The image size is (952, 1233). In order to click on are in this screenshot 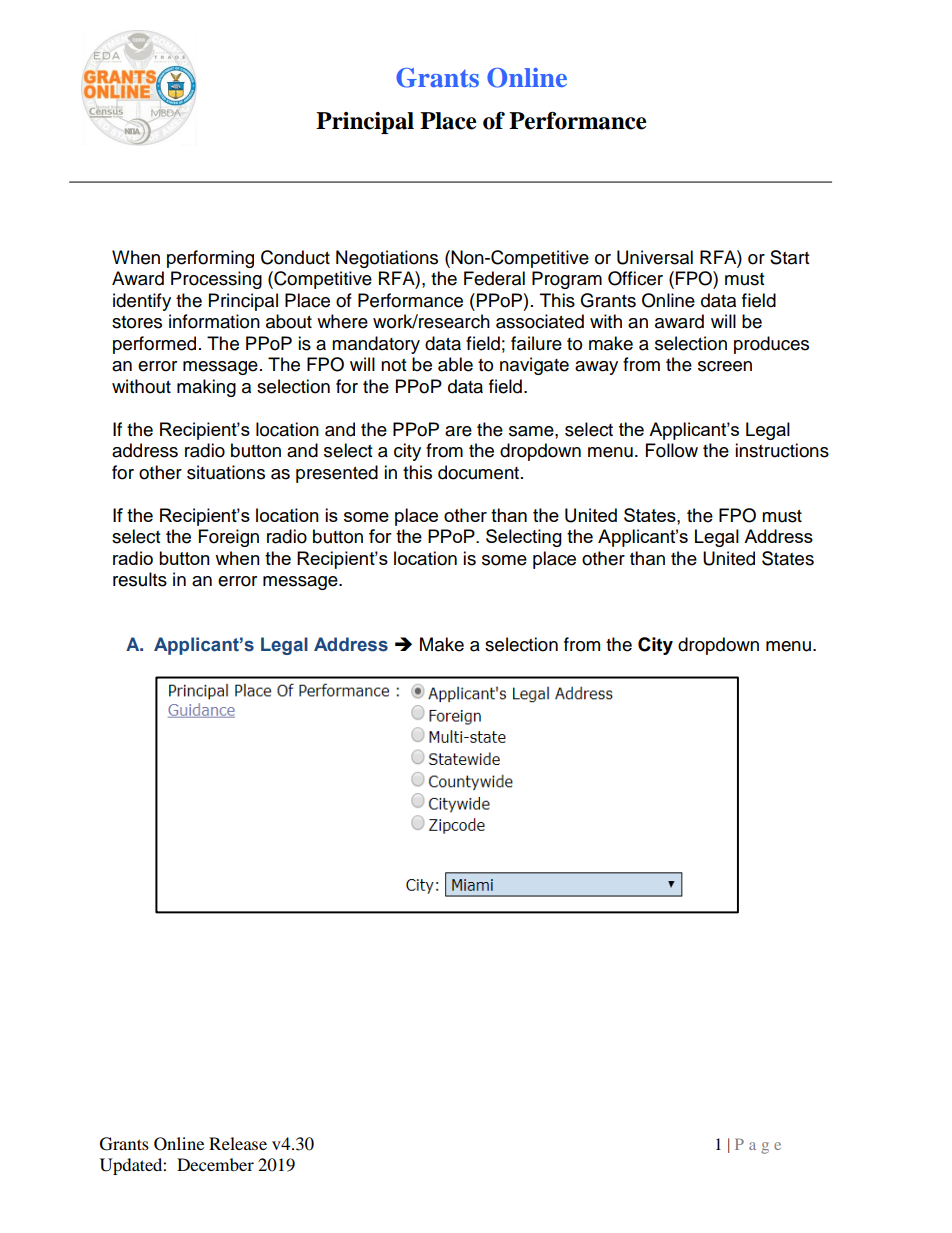, I will do `click(458, 431)`.
